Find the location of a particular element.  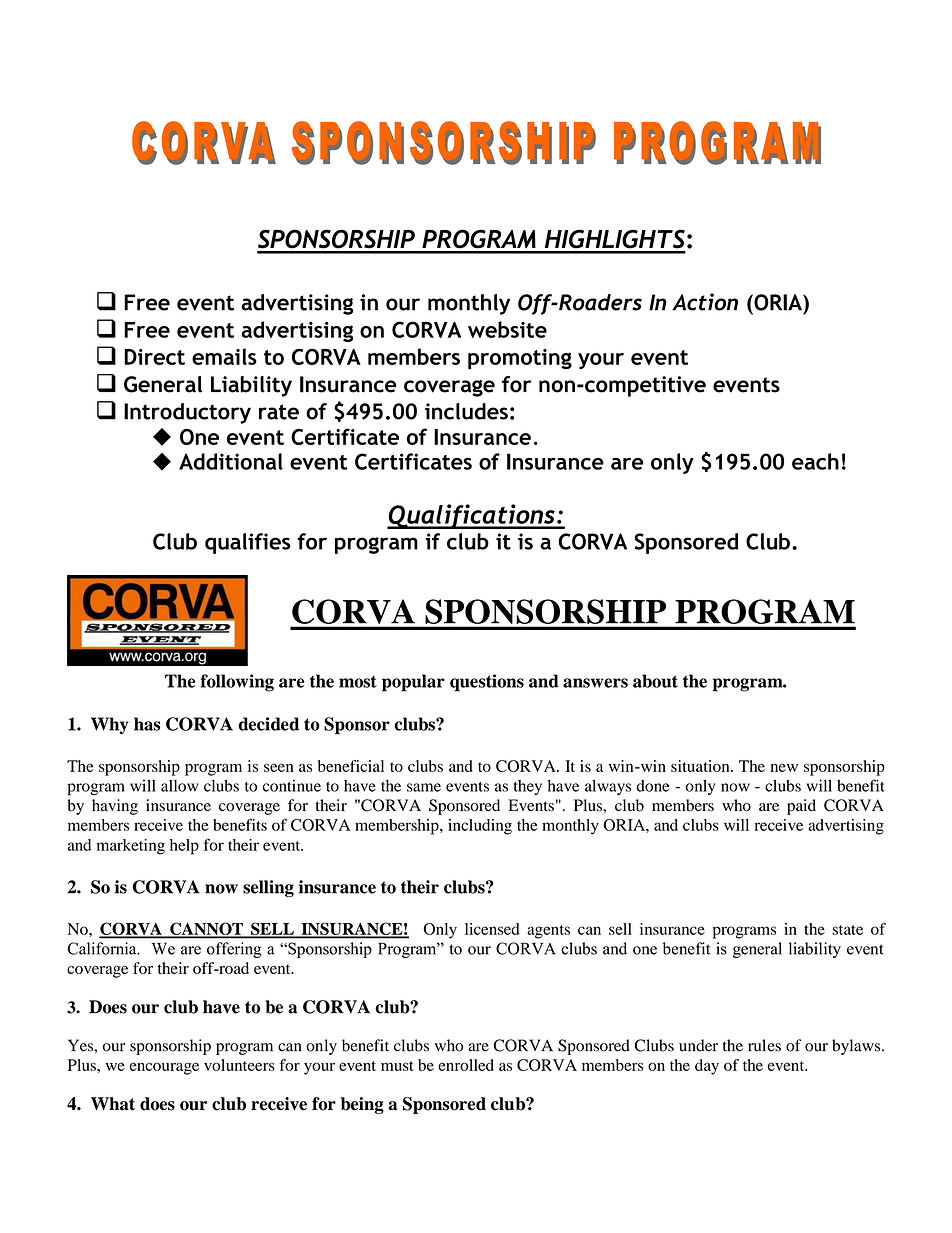

Action is located at coordinates (705, 302).
